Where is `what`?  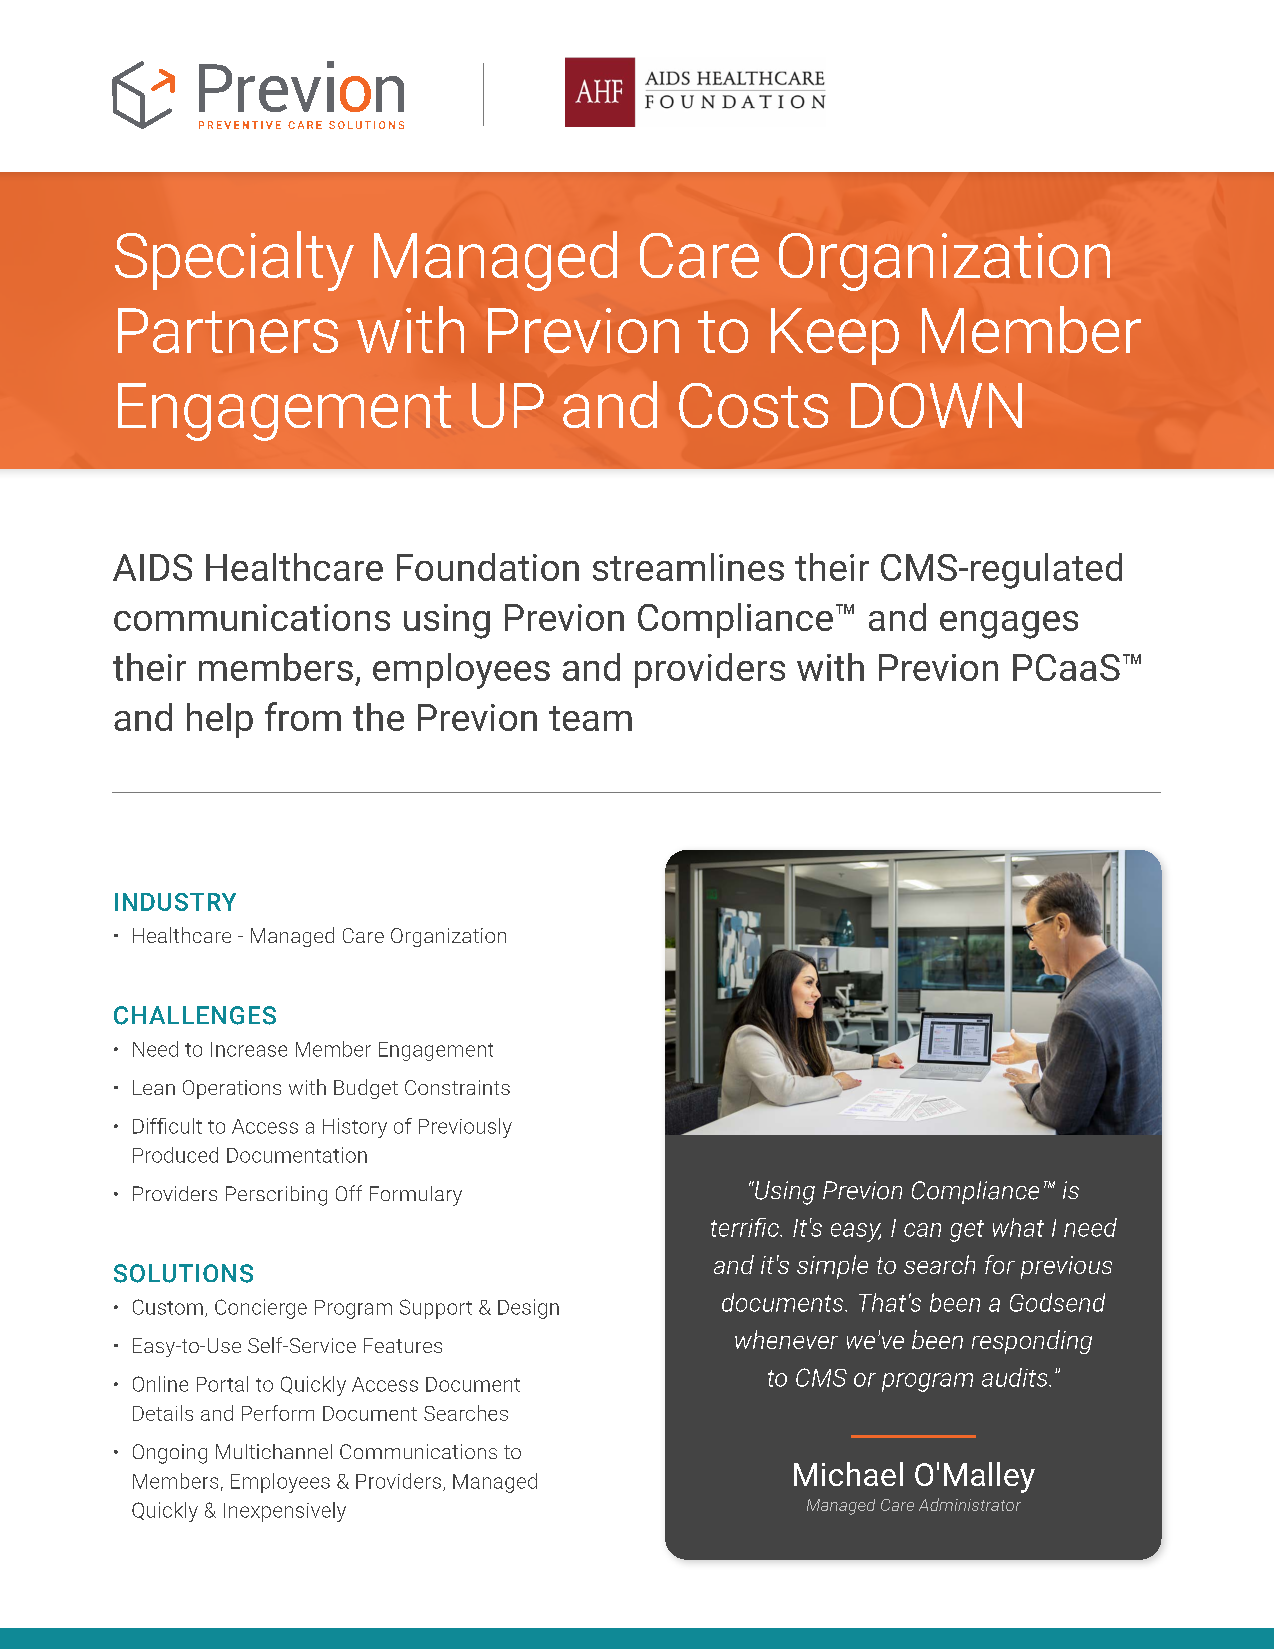 what is located at coordinates (1018, 1227).
